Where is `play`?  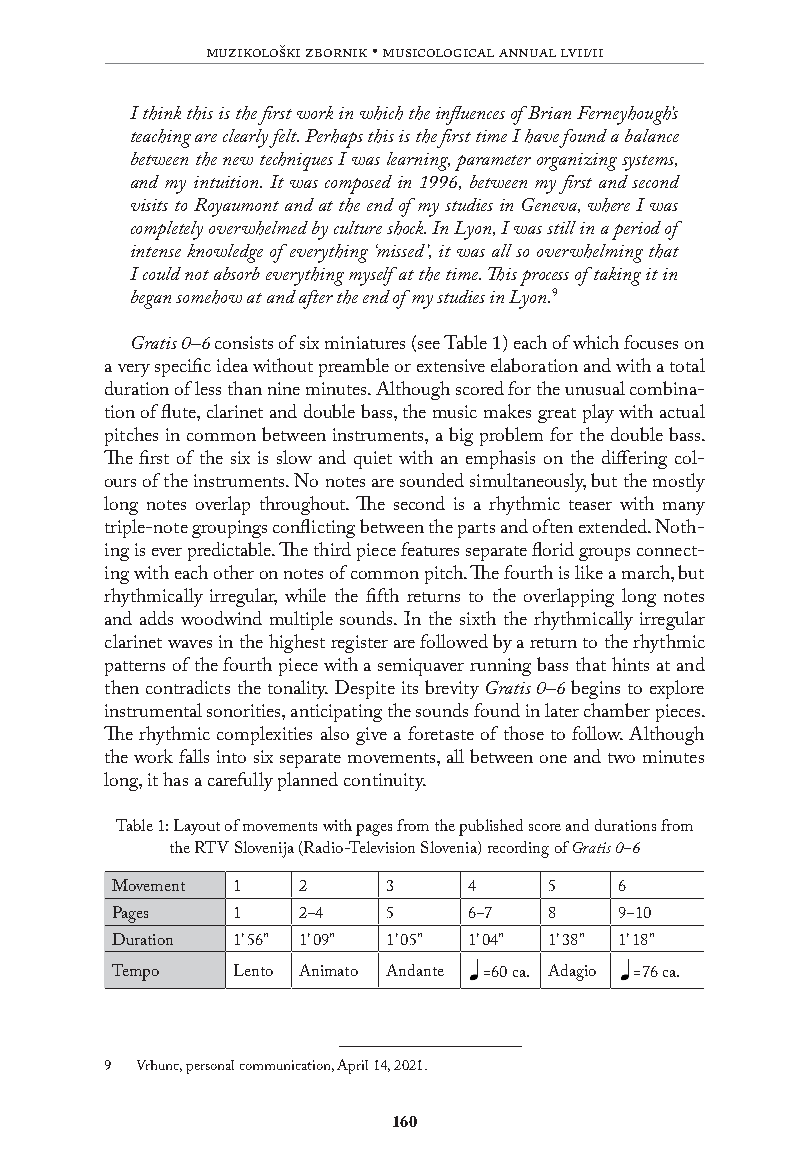
play is located at coordinates (598, 413).
